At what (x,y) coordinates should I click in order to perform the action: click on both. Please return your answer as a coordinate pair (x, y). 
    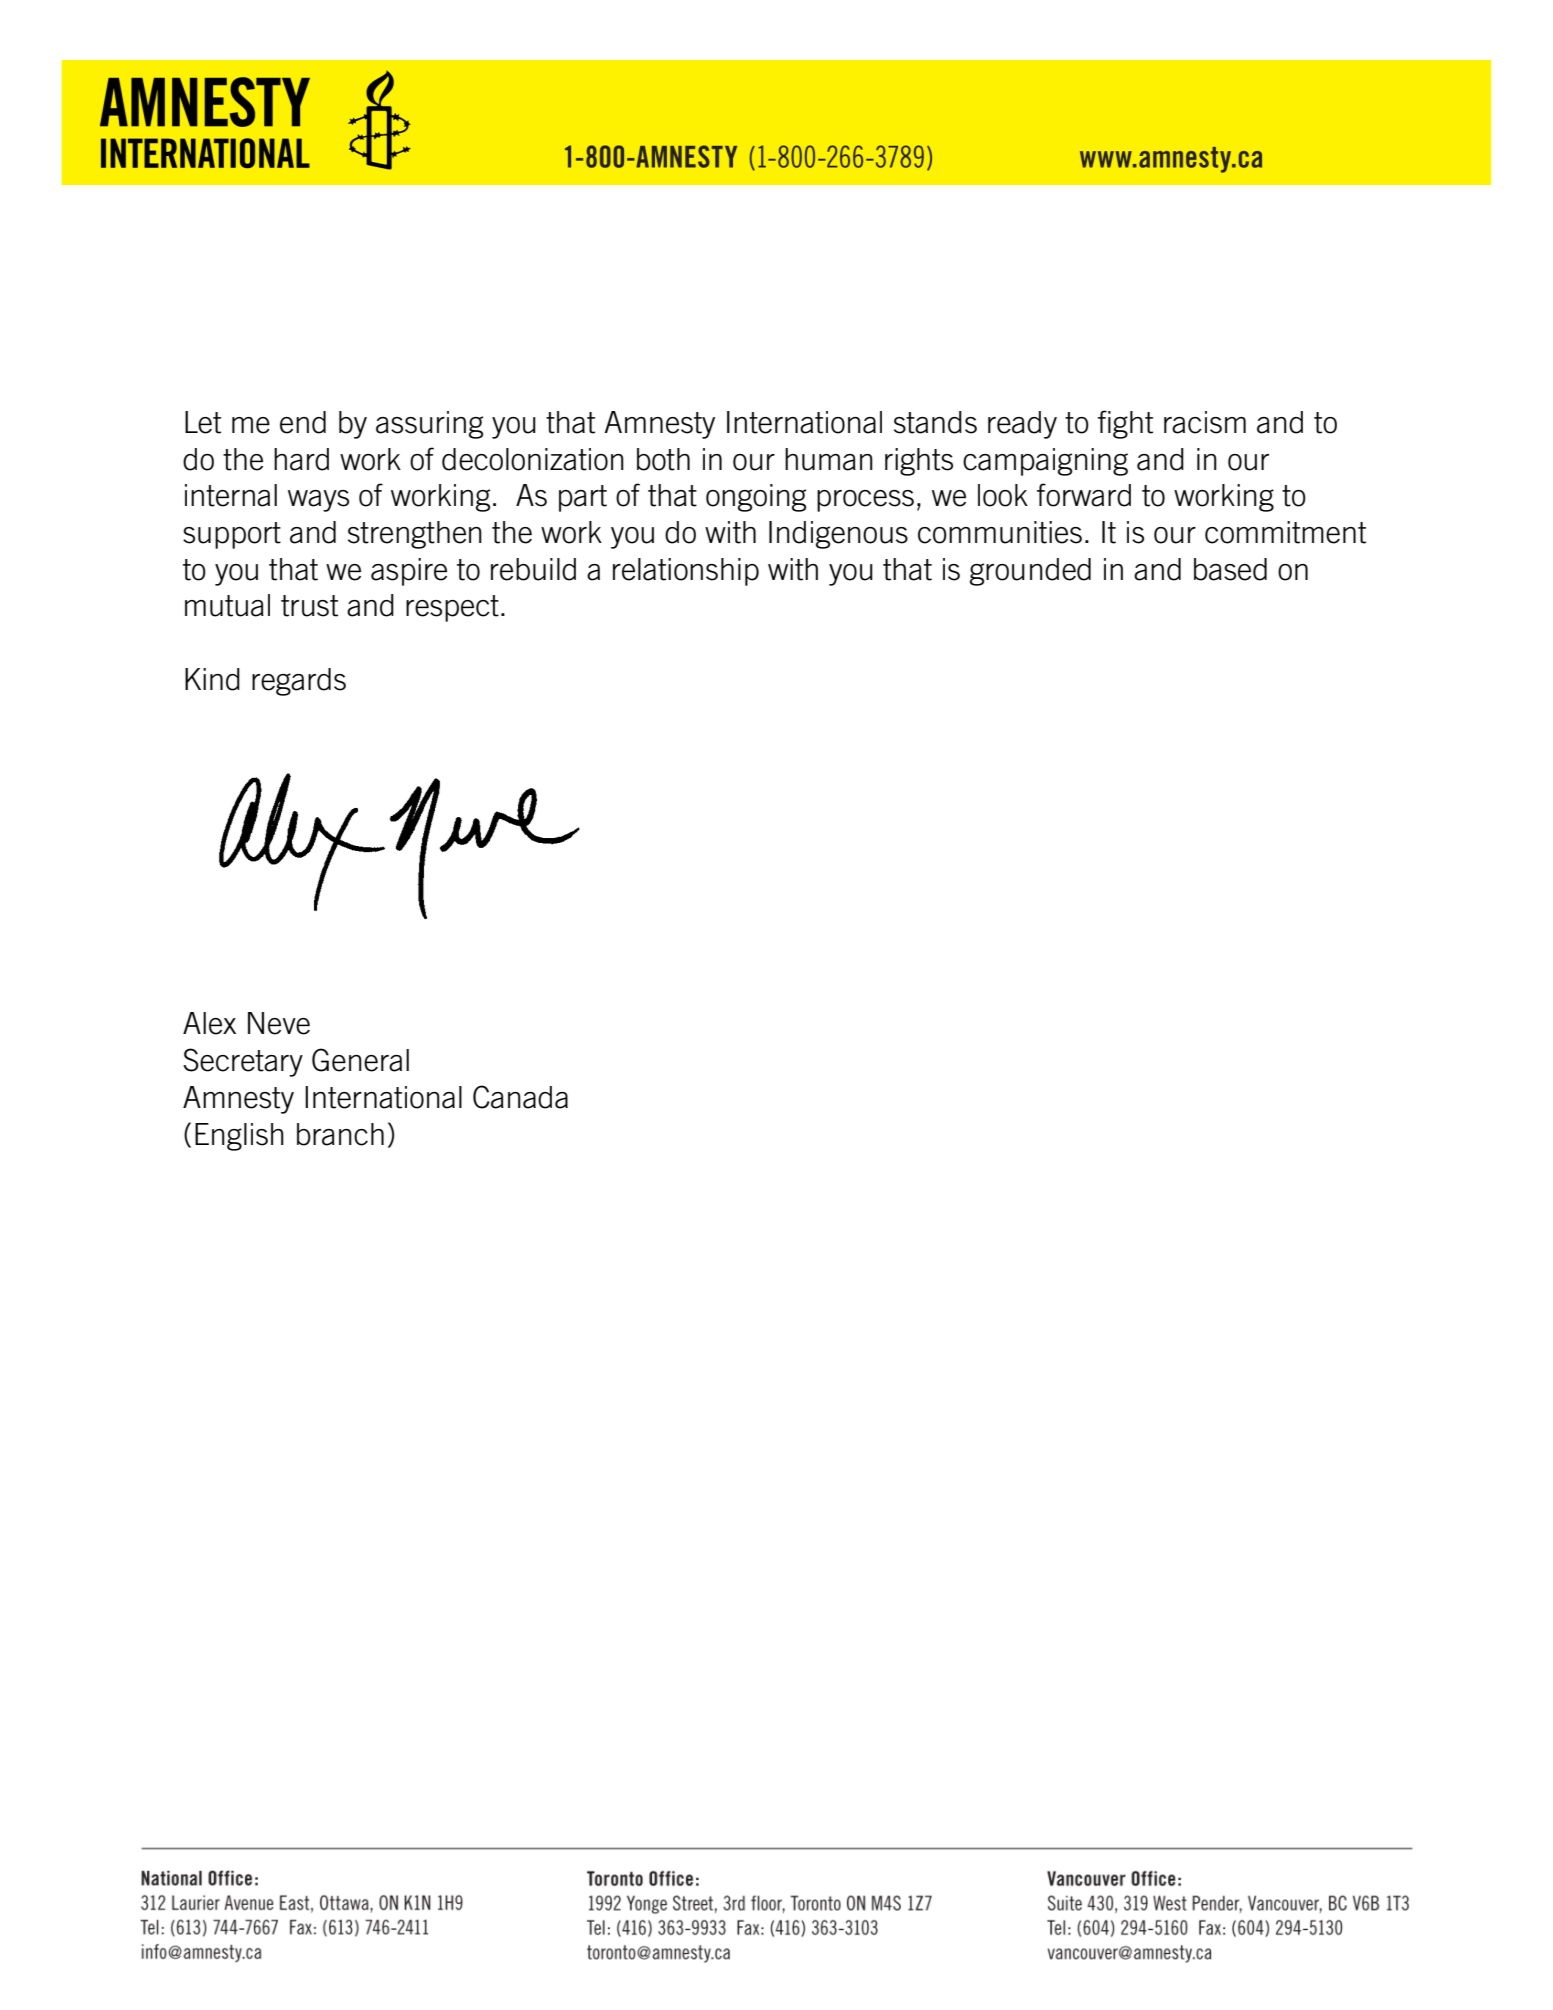
    Looking at the image, I should click on (663, 459).
